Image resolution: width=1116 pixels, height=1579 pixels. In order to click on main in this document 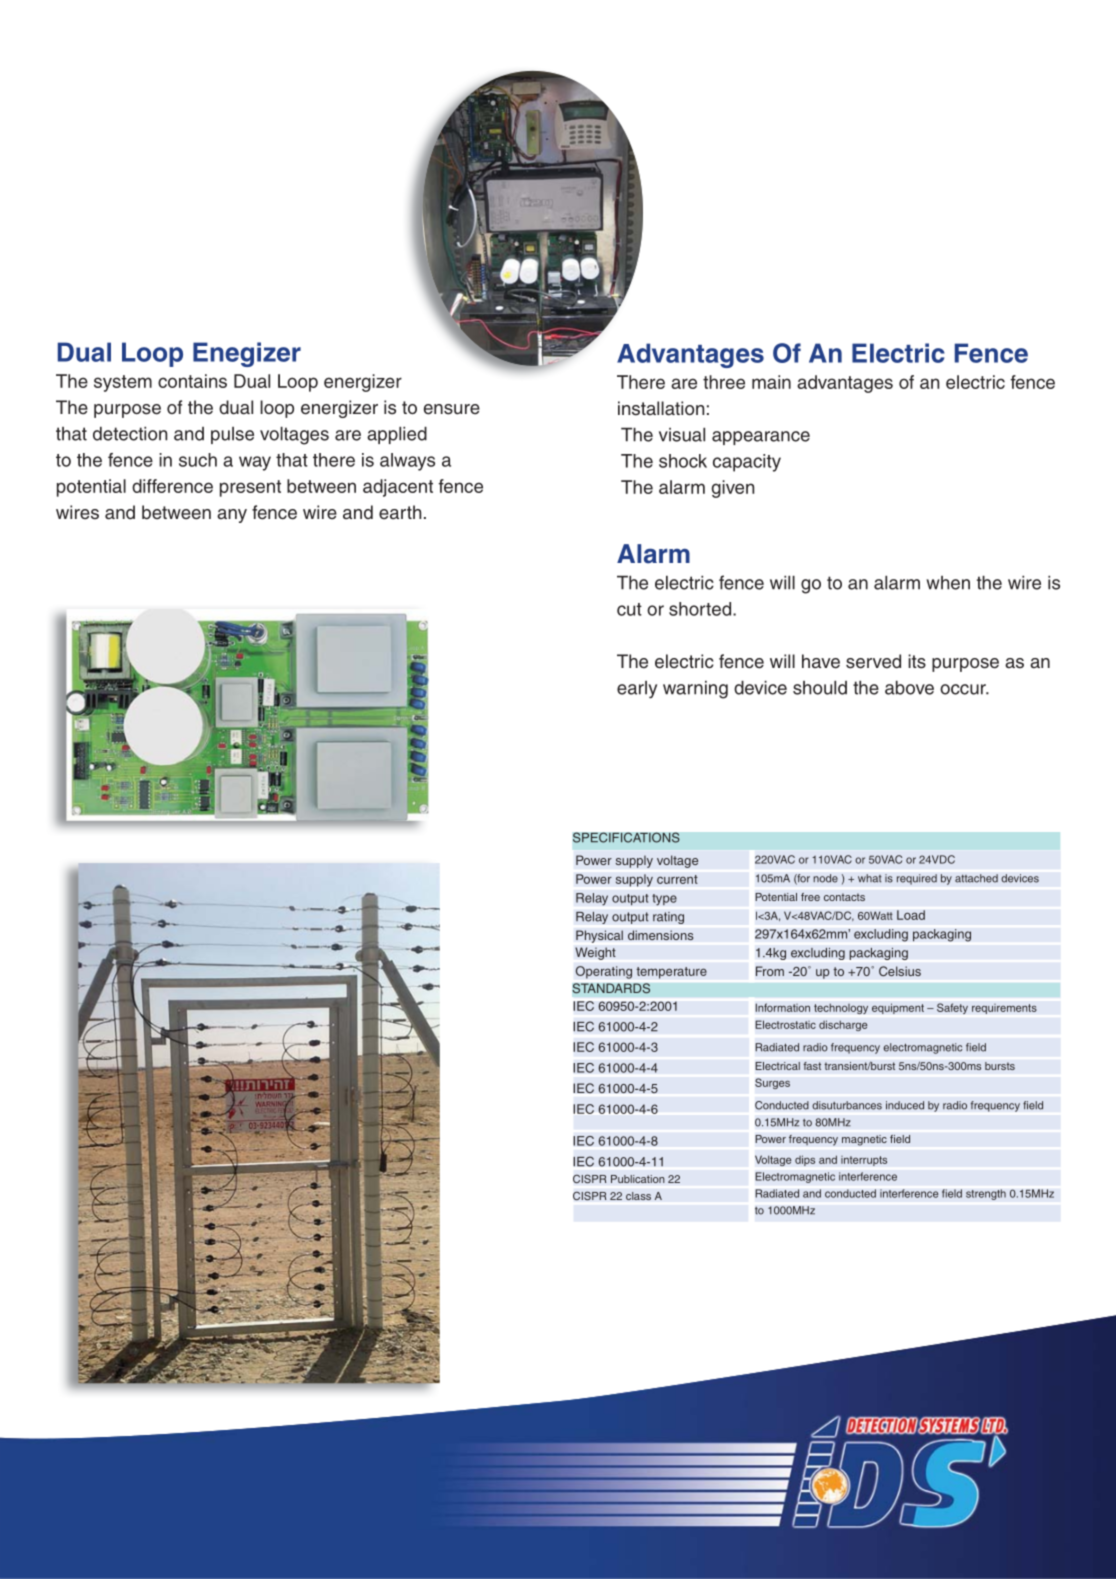, I will do `click(771, 382)`.
